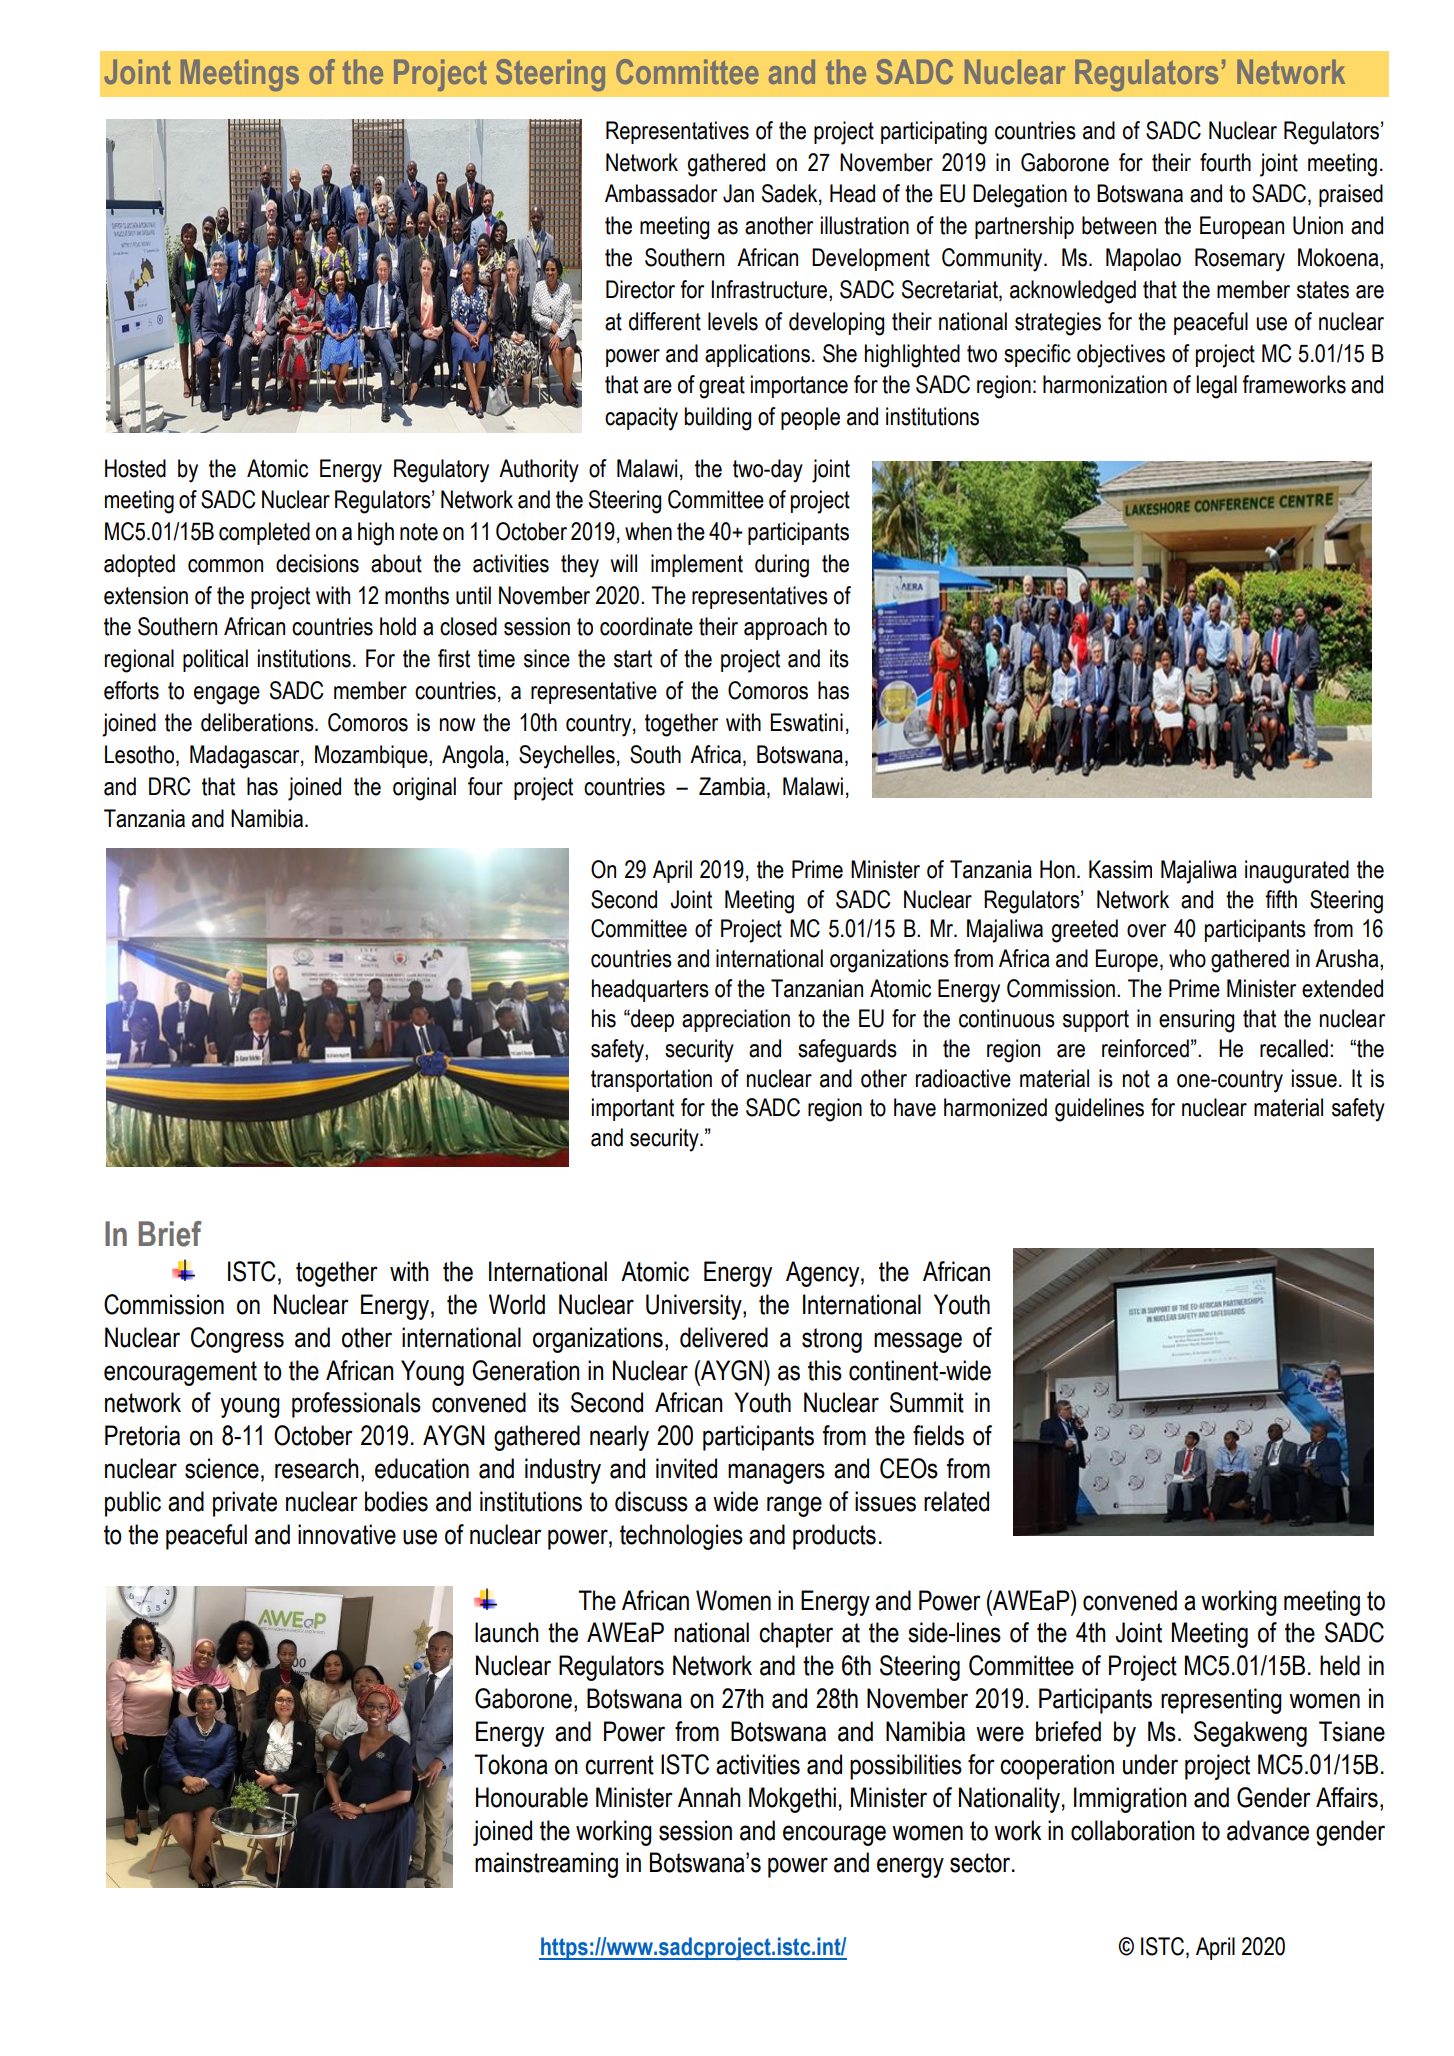  I want to click on between, so click(1119, 225).
